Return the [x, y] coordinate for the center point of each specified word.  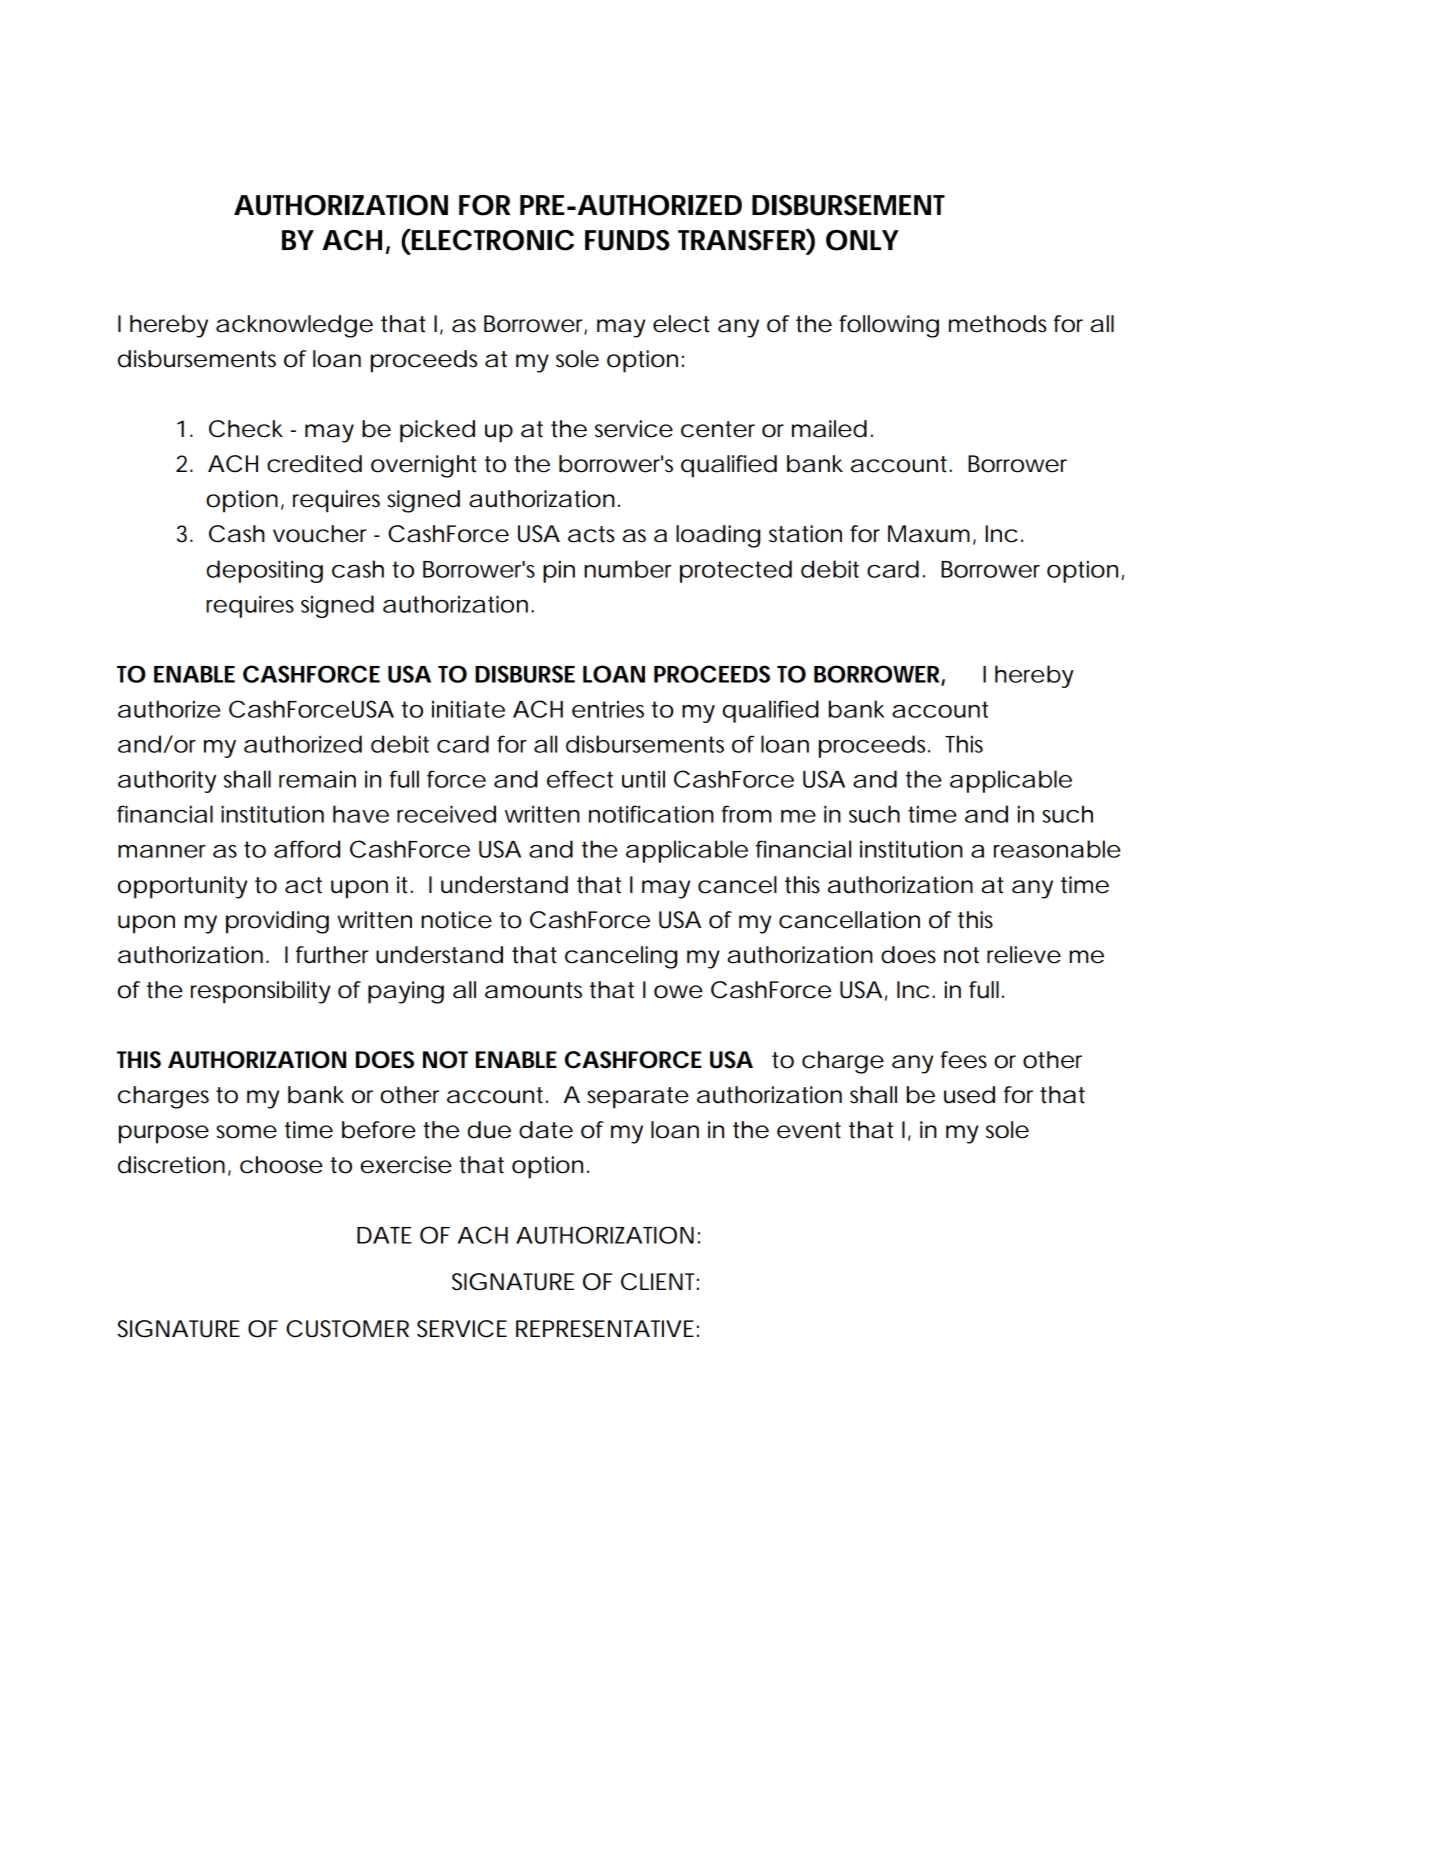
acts [591, 534]
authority [167, 781]
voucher [320, 534]
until [643, 779]
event [809, 1130]
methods [998, 324]
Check [246, 429]
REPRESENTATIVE [605, 1329]
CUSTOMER [347, 1329]
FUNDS [627, 240]
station [805, 534]
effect [580, 779]
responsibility [260, 992]
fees [964, 1060]
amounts [533, 990]
